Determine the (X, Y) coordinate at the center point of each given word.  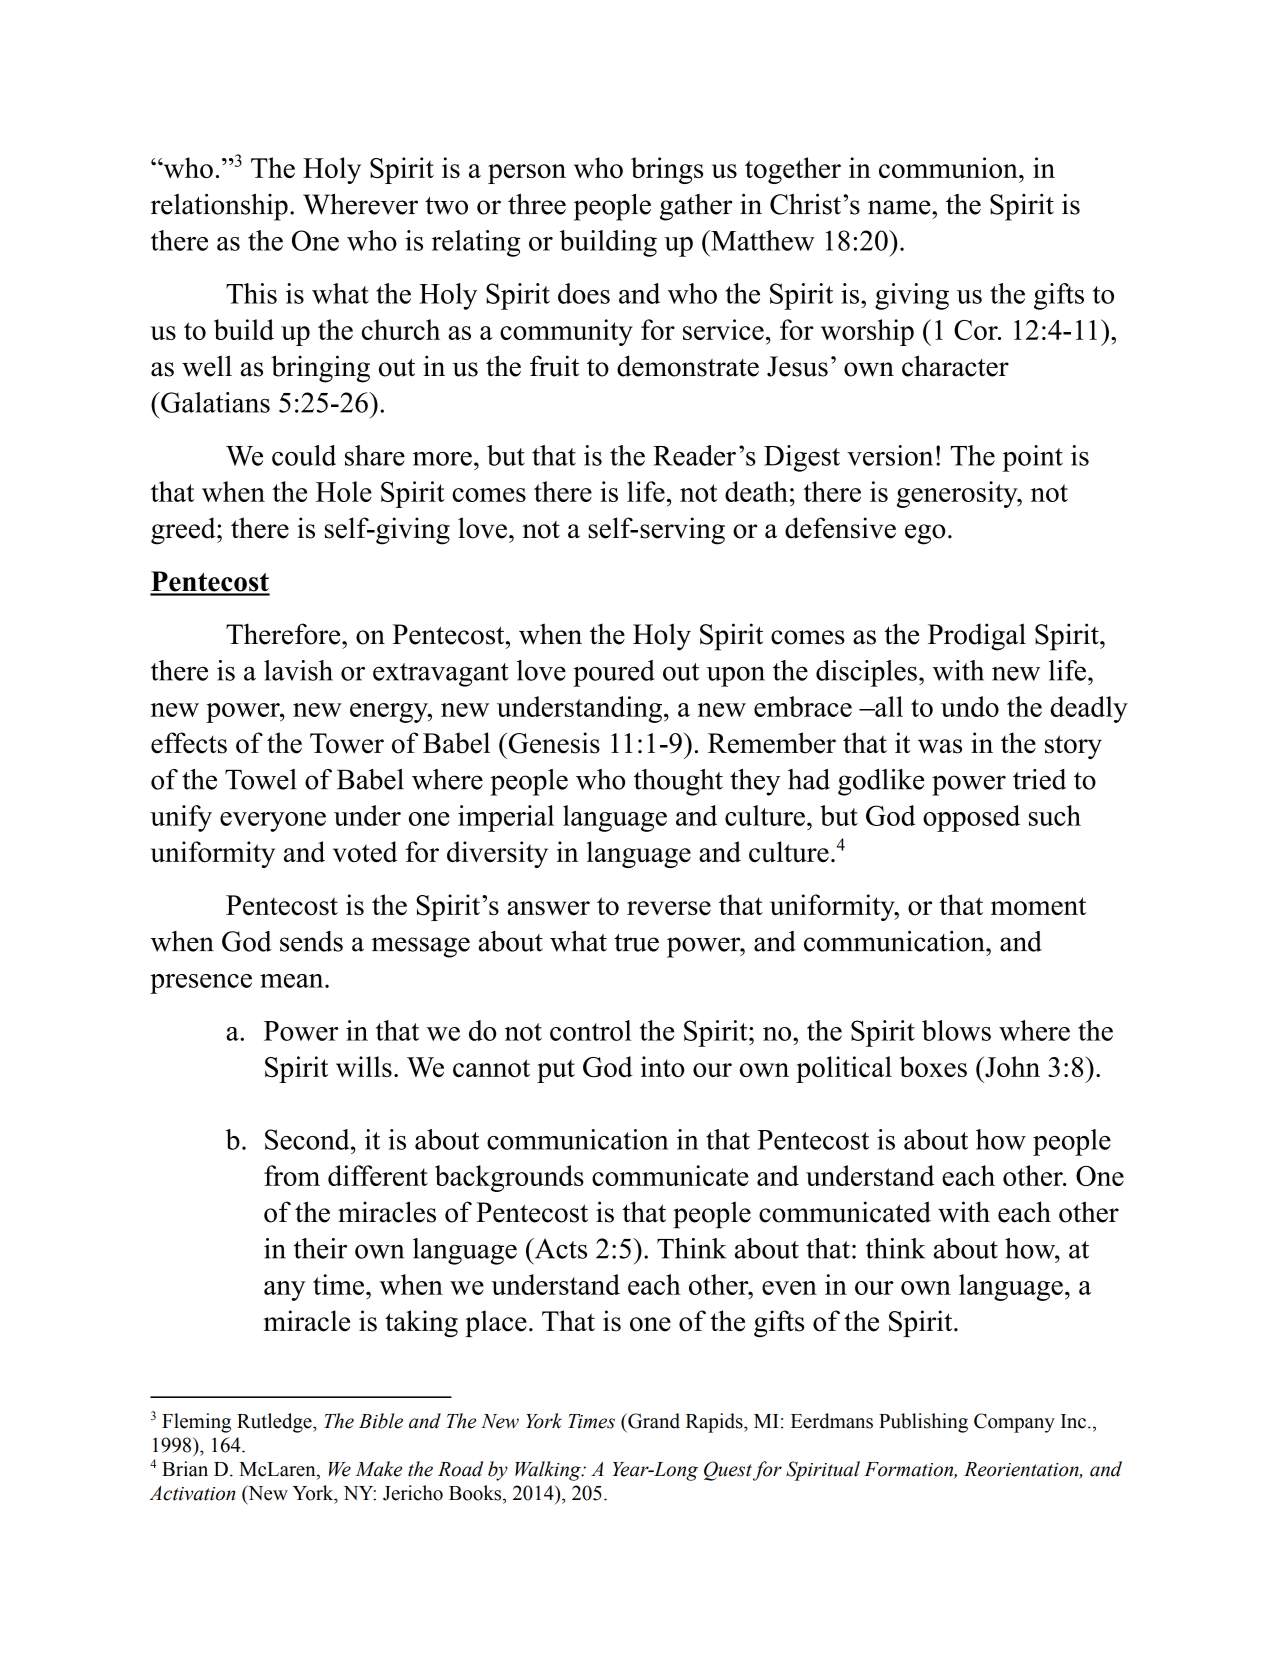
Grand (653, 1421)
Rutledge (275, 1423)
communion (949, 167)
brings (667, 170)
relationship (219, 207)
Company (1014, 1423)
